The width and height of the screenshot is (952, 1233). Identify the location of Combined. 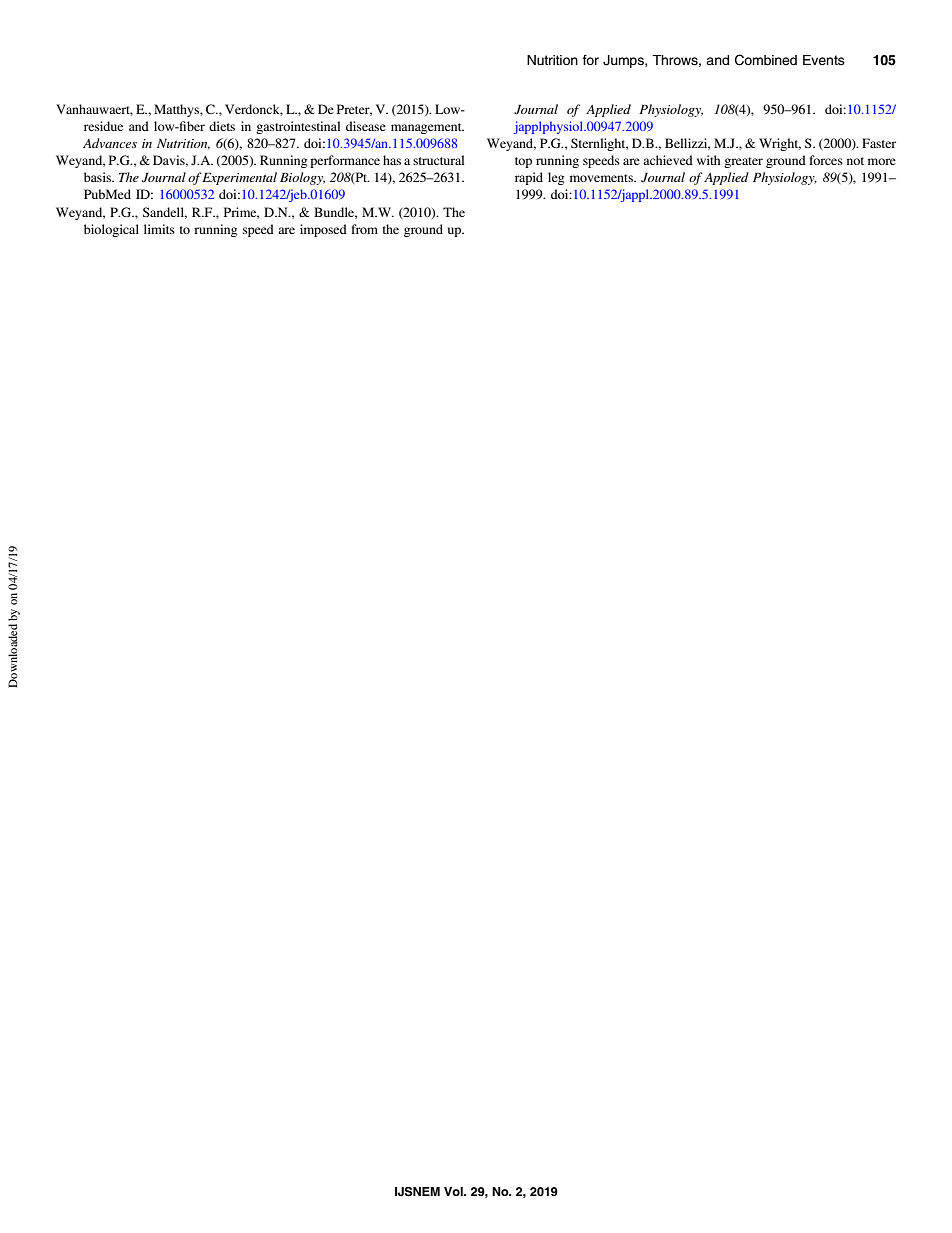
(766, 60).
